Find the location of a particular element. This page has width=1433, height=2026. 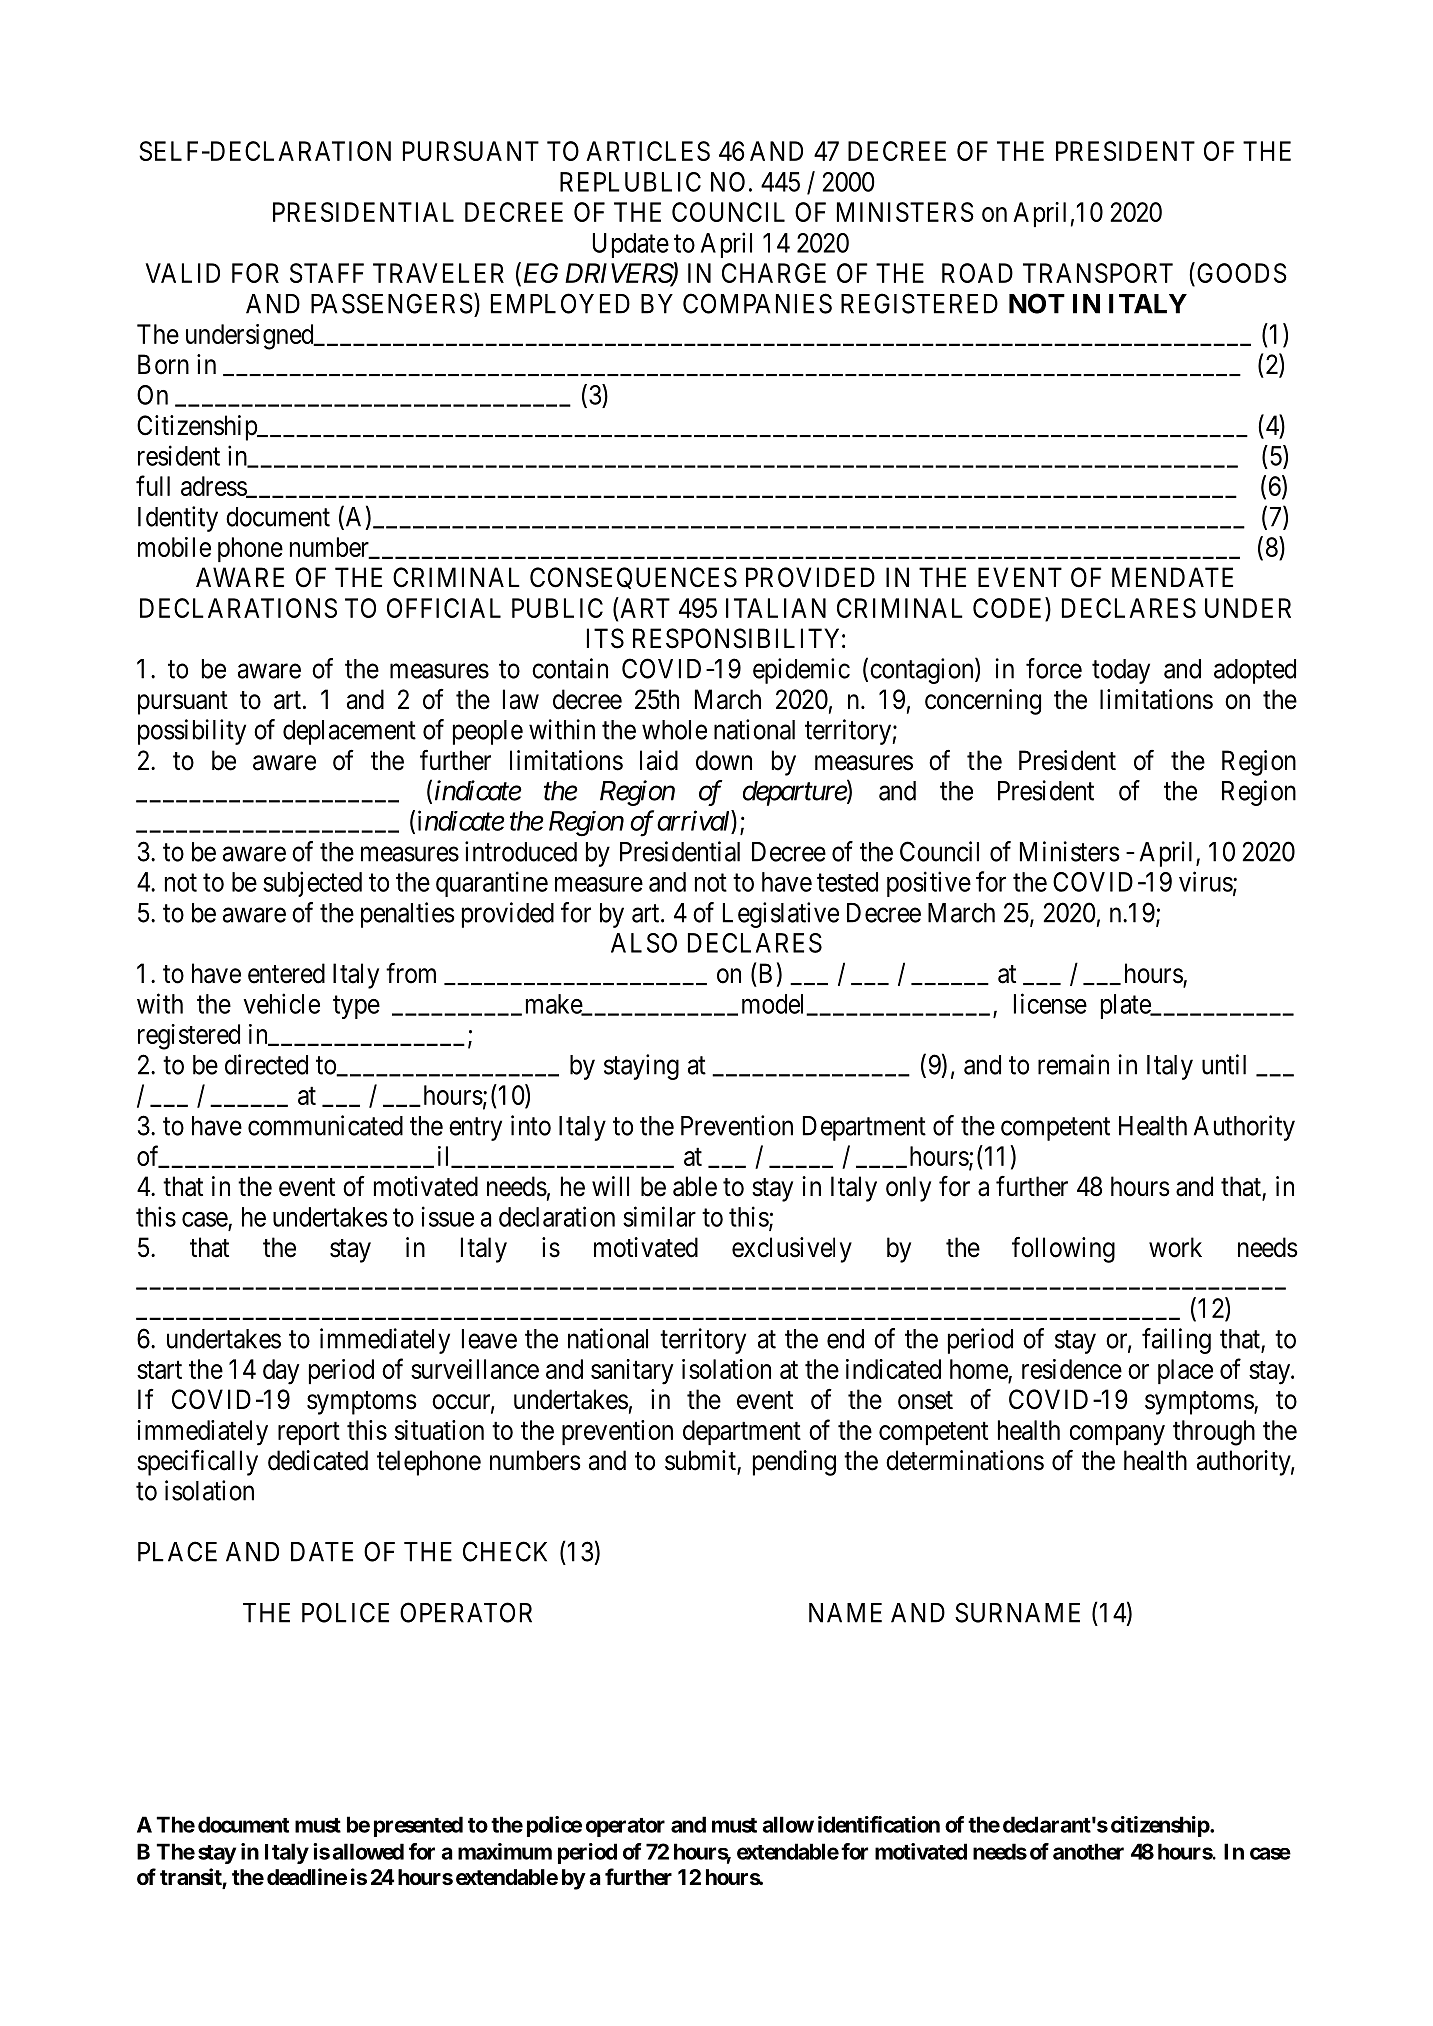

presented is located at coordinates (418, 1826).
